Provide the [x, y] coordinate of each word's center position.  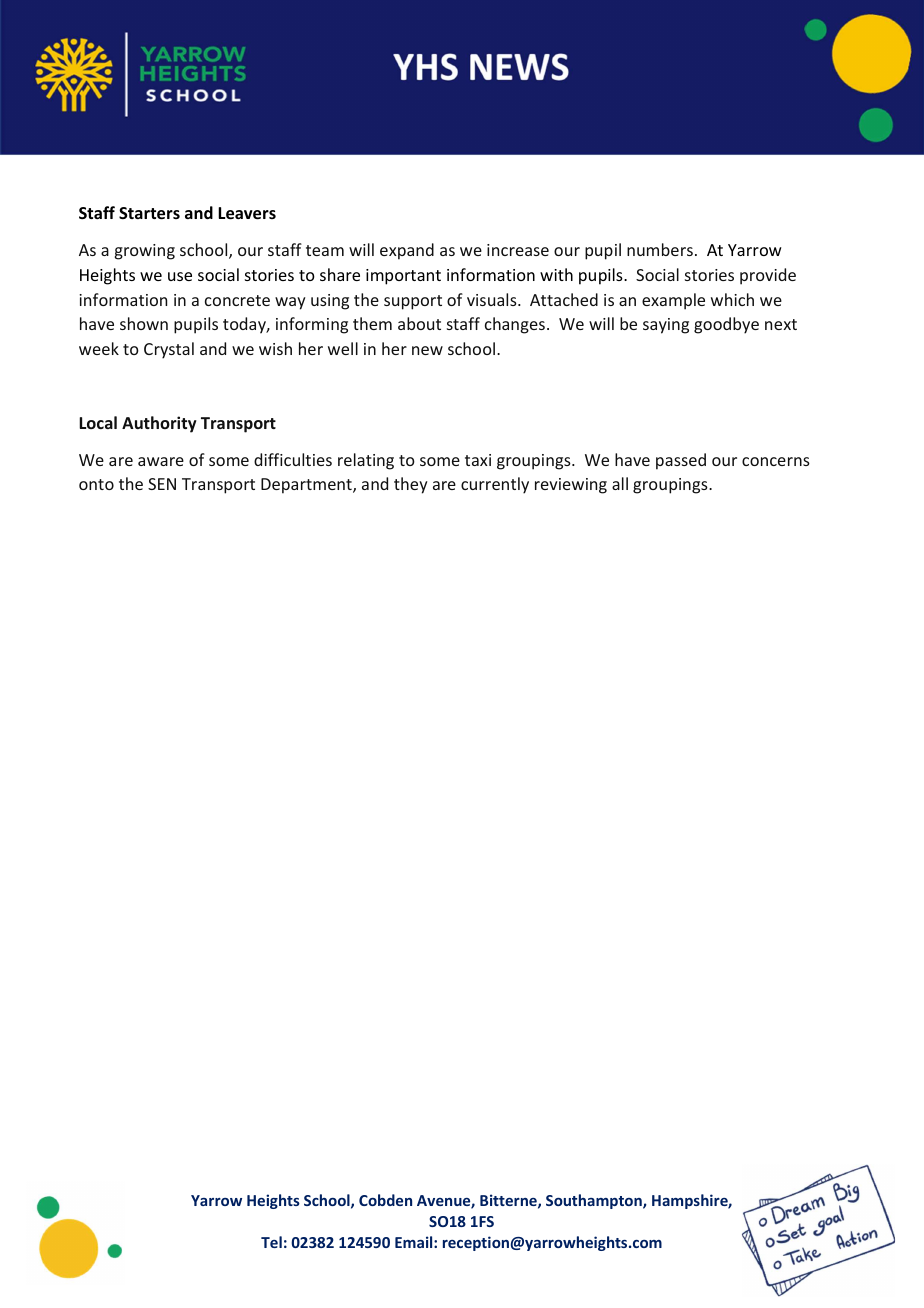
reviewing [571, 486]
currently [495, 485]
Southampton [595, 1201]
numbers [660, 249]
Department [307, 486]
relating [366, 461]
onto [96, 484]
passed [681, 461]
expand [407, 251]
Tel [271, 1242]
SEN [162, 484]
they [411, 485]
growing [145, 252]
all [620, 483]
